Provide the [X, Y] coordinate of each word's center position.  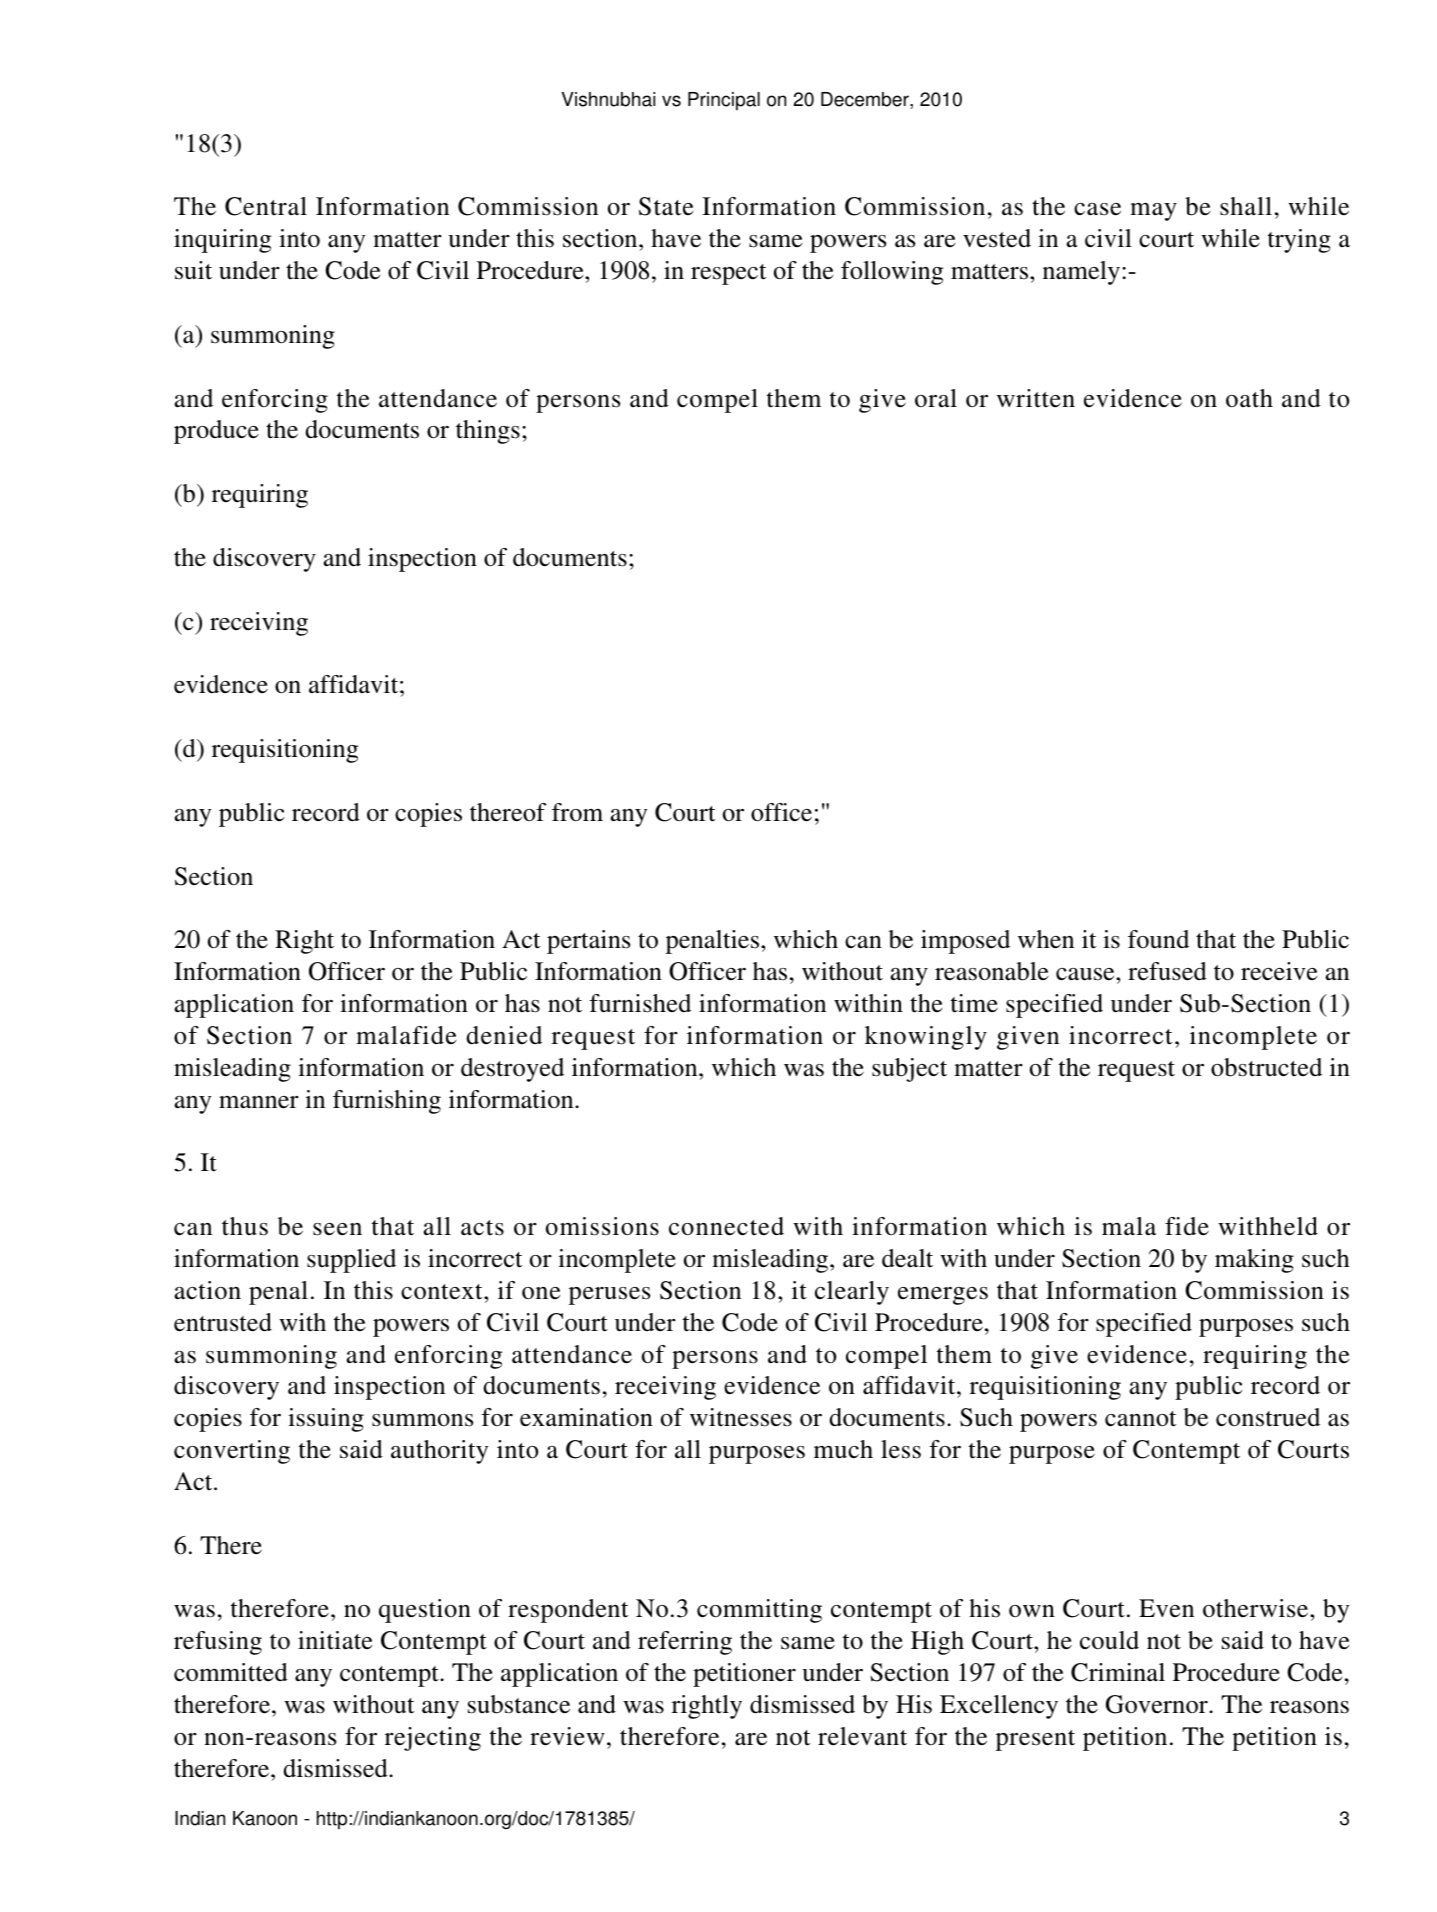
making [1254, 1261]
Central [266, 206]
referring [685, 1643]
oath [1249, 398]
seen [337, 1229]
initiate [335, 1640]
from [577, 812]
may [1153, 212]
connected [726, 1226]
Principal [724, 101]
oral [936, 398]
